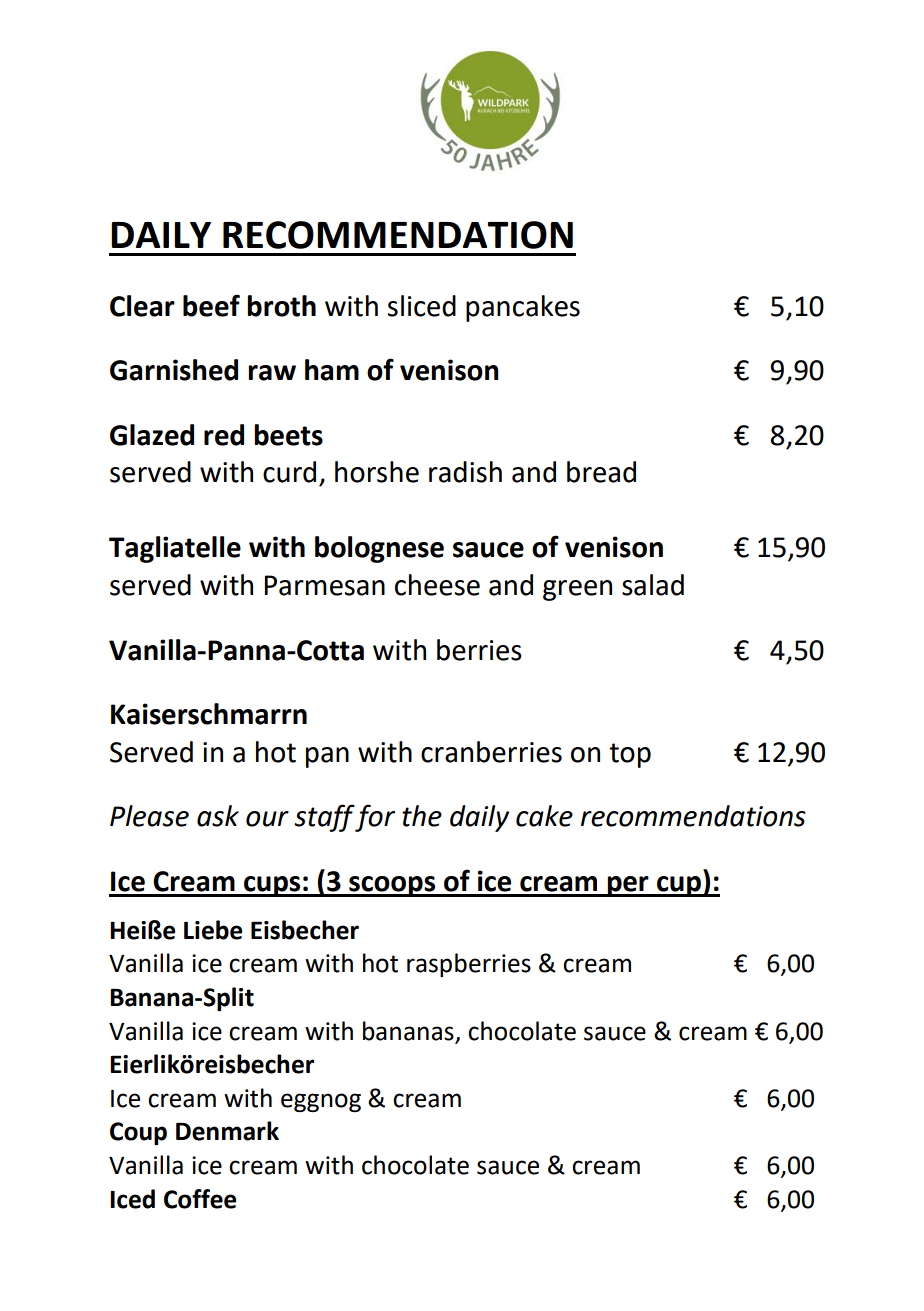 The image size is (924, 1311). I want to click on eggnog, so click(321, 1102).
